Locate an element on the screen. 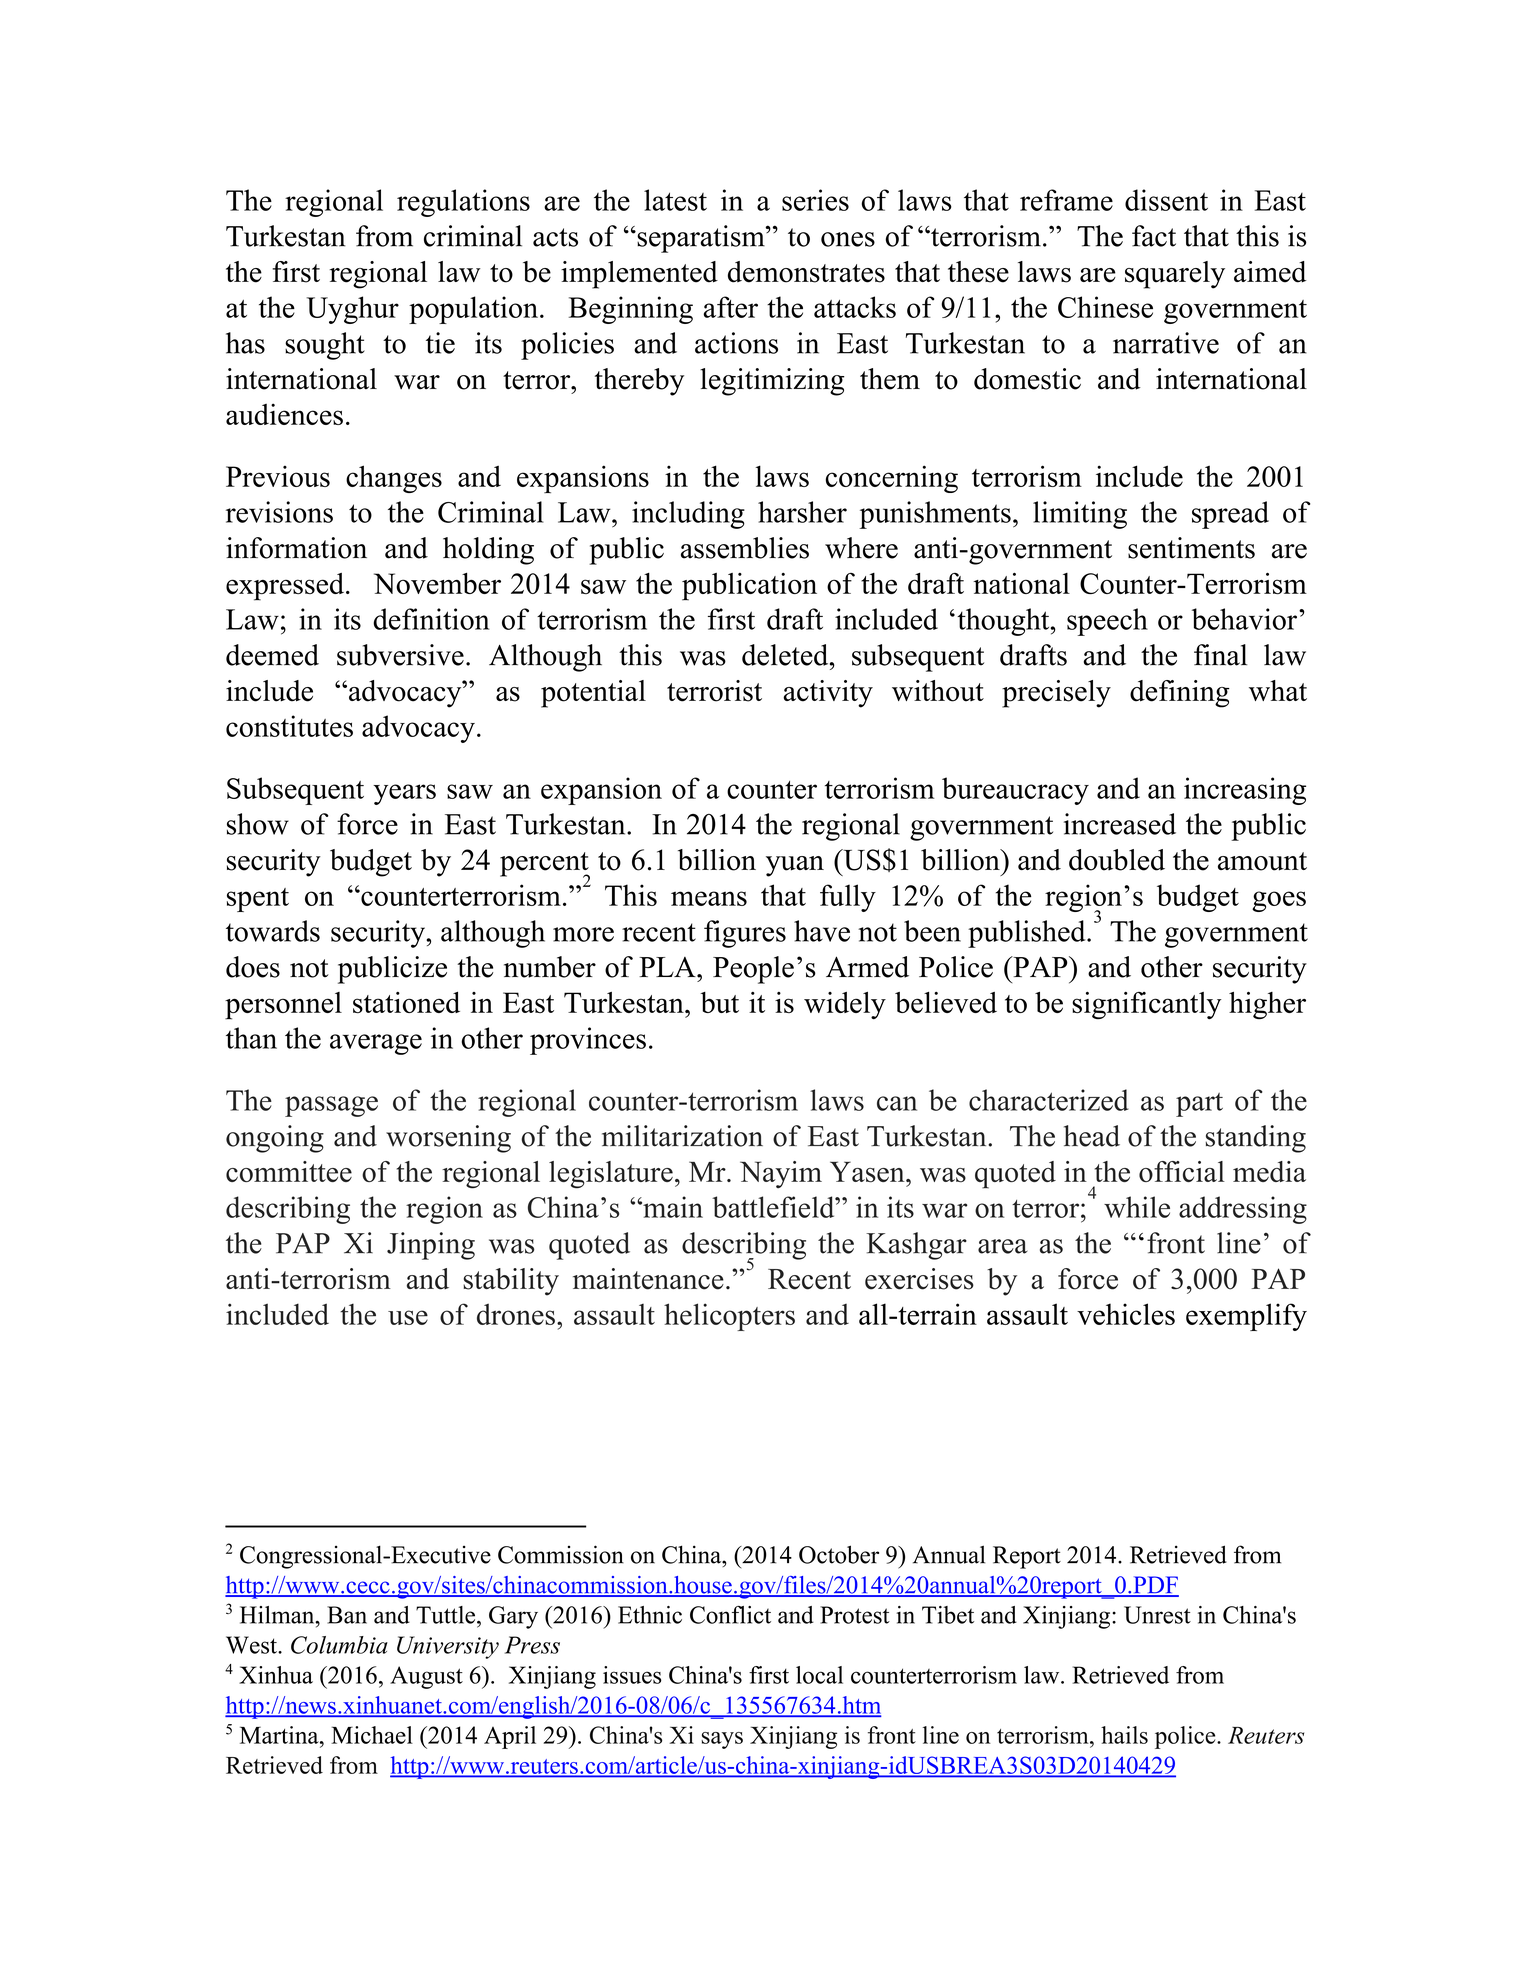 This screenshot has width=1533, height=1984. fact is located at coordinates (1154, 236).
